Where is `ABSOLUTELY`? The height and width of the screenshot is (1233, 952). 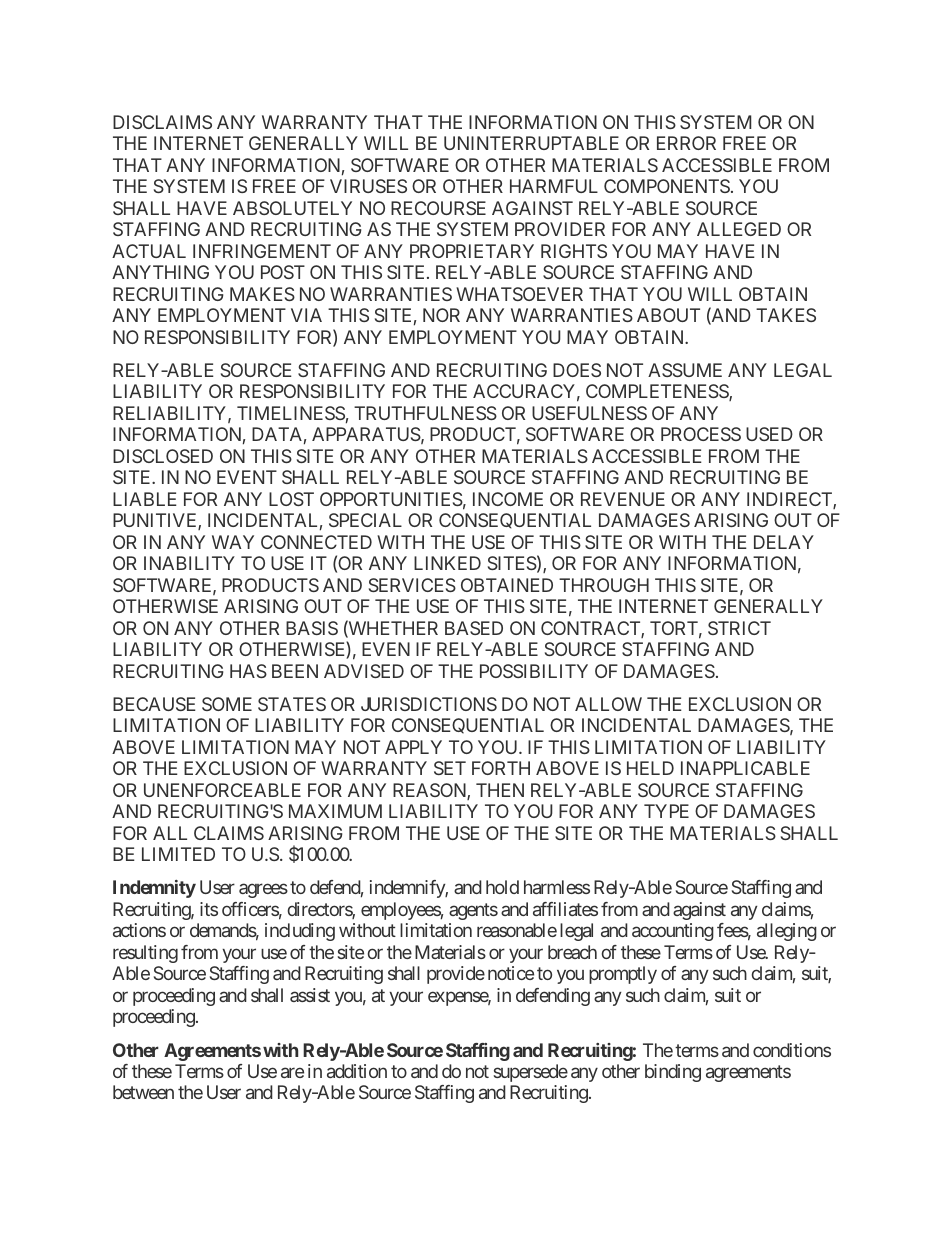 ABSOLUTELY is located at coordinates (292, 208).
